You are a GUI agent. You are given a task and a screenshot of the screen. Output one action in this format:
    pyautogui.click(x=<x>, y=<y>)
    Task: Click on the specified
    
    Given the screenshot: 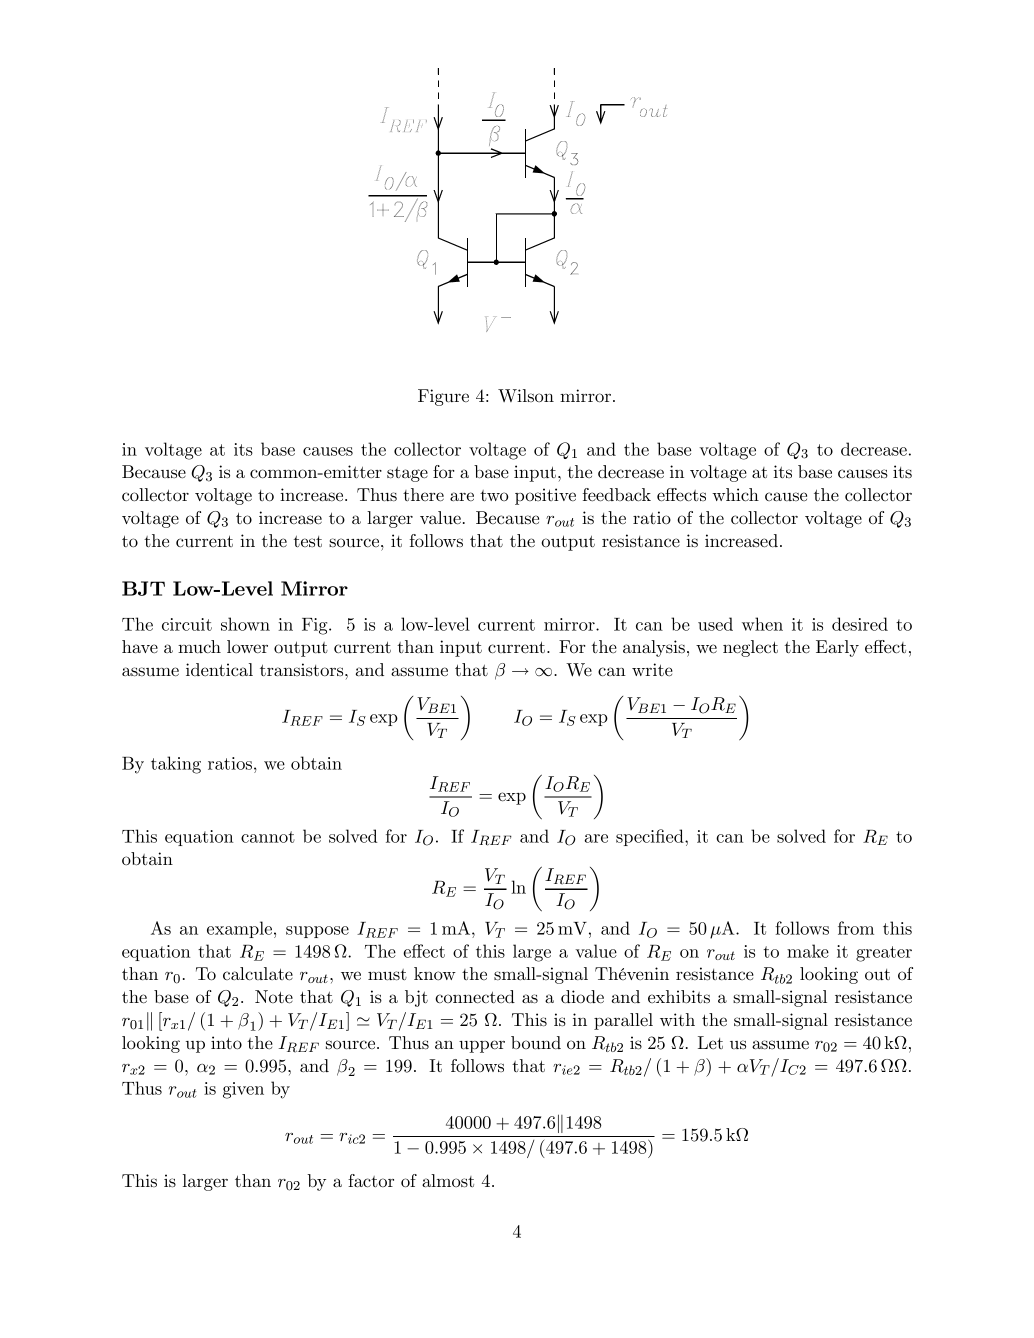 What is the action you would take?
    pyautogui.click(x=651, y=837)
